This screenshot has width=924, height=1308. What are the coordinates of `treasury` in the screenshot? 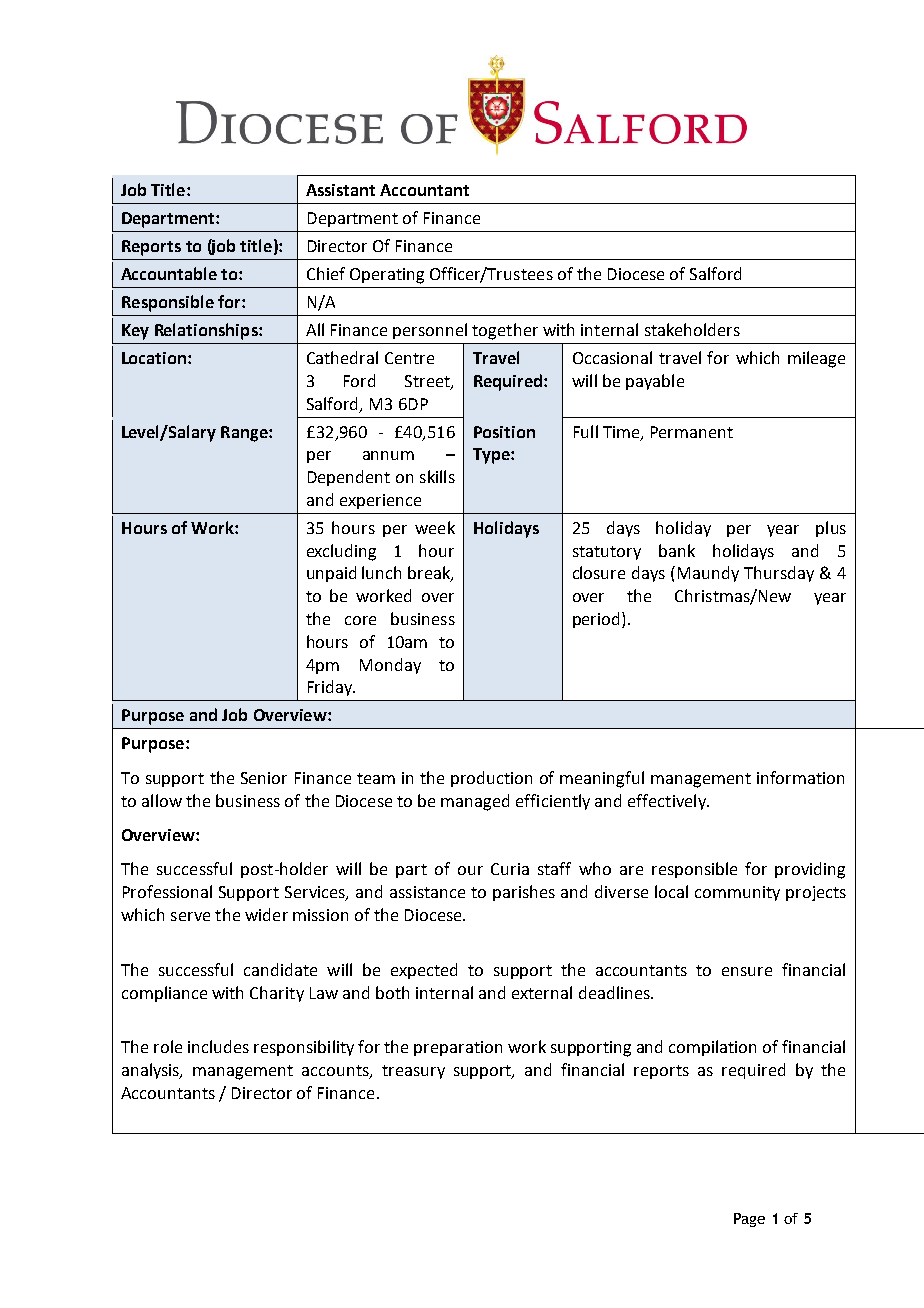 It's located at (413, 1072).
